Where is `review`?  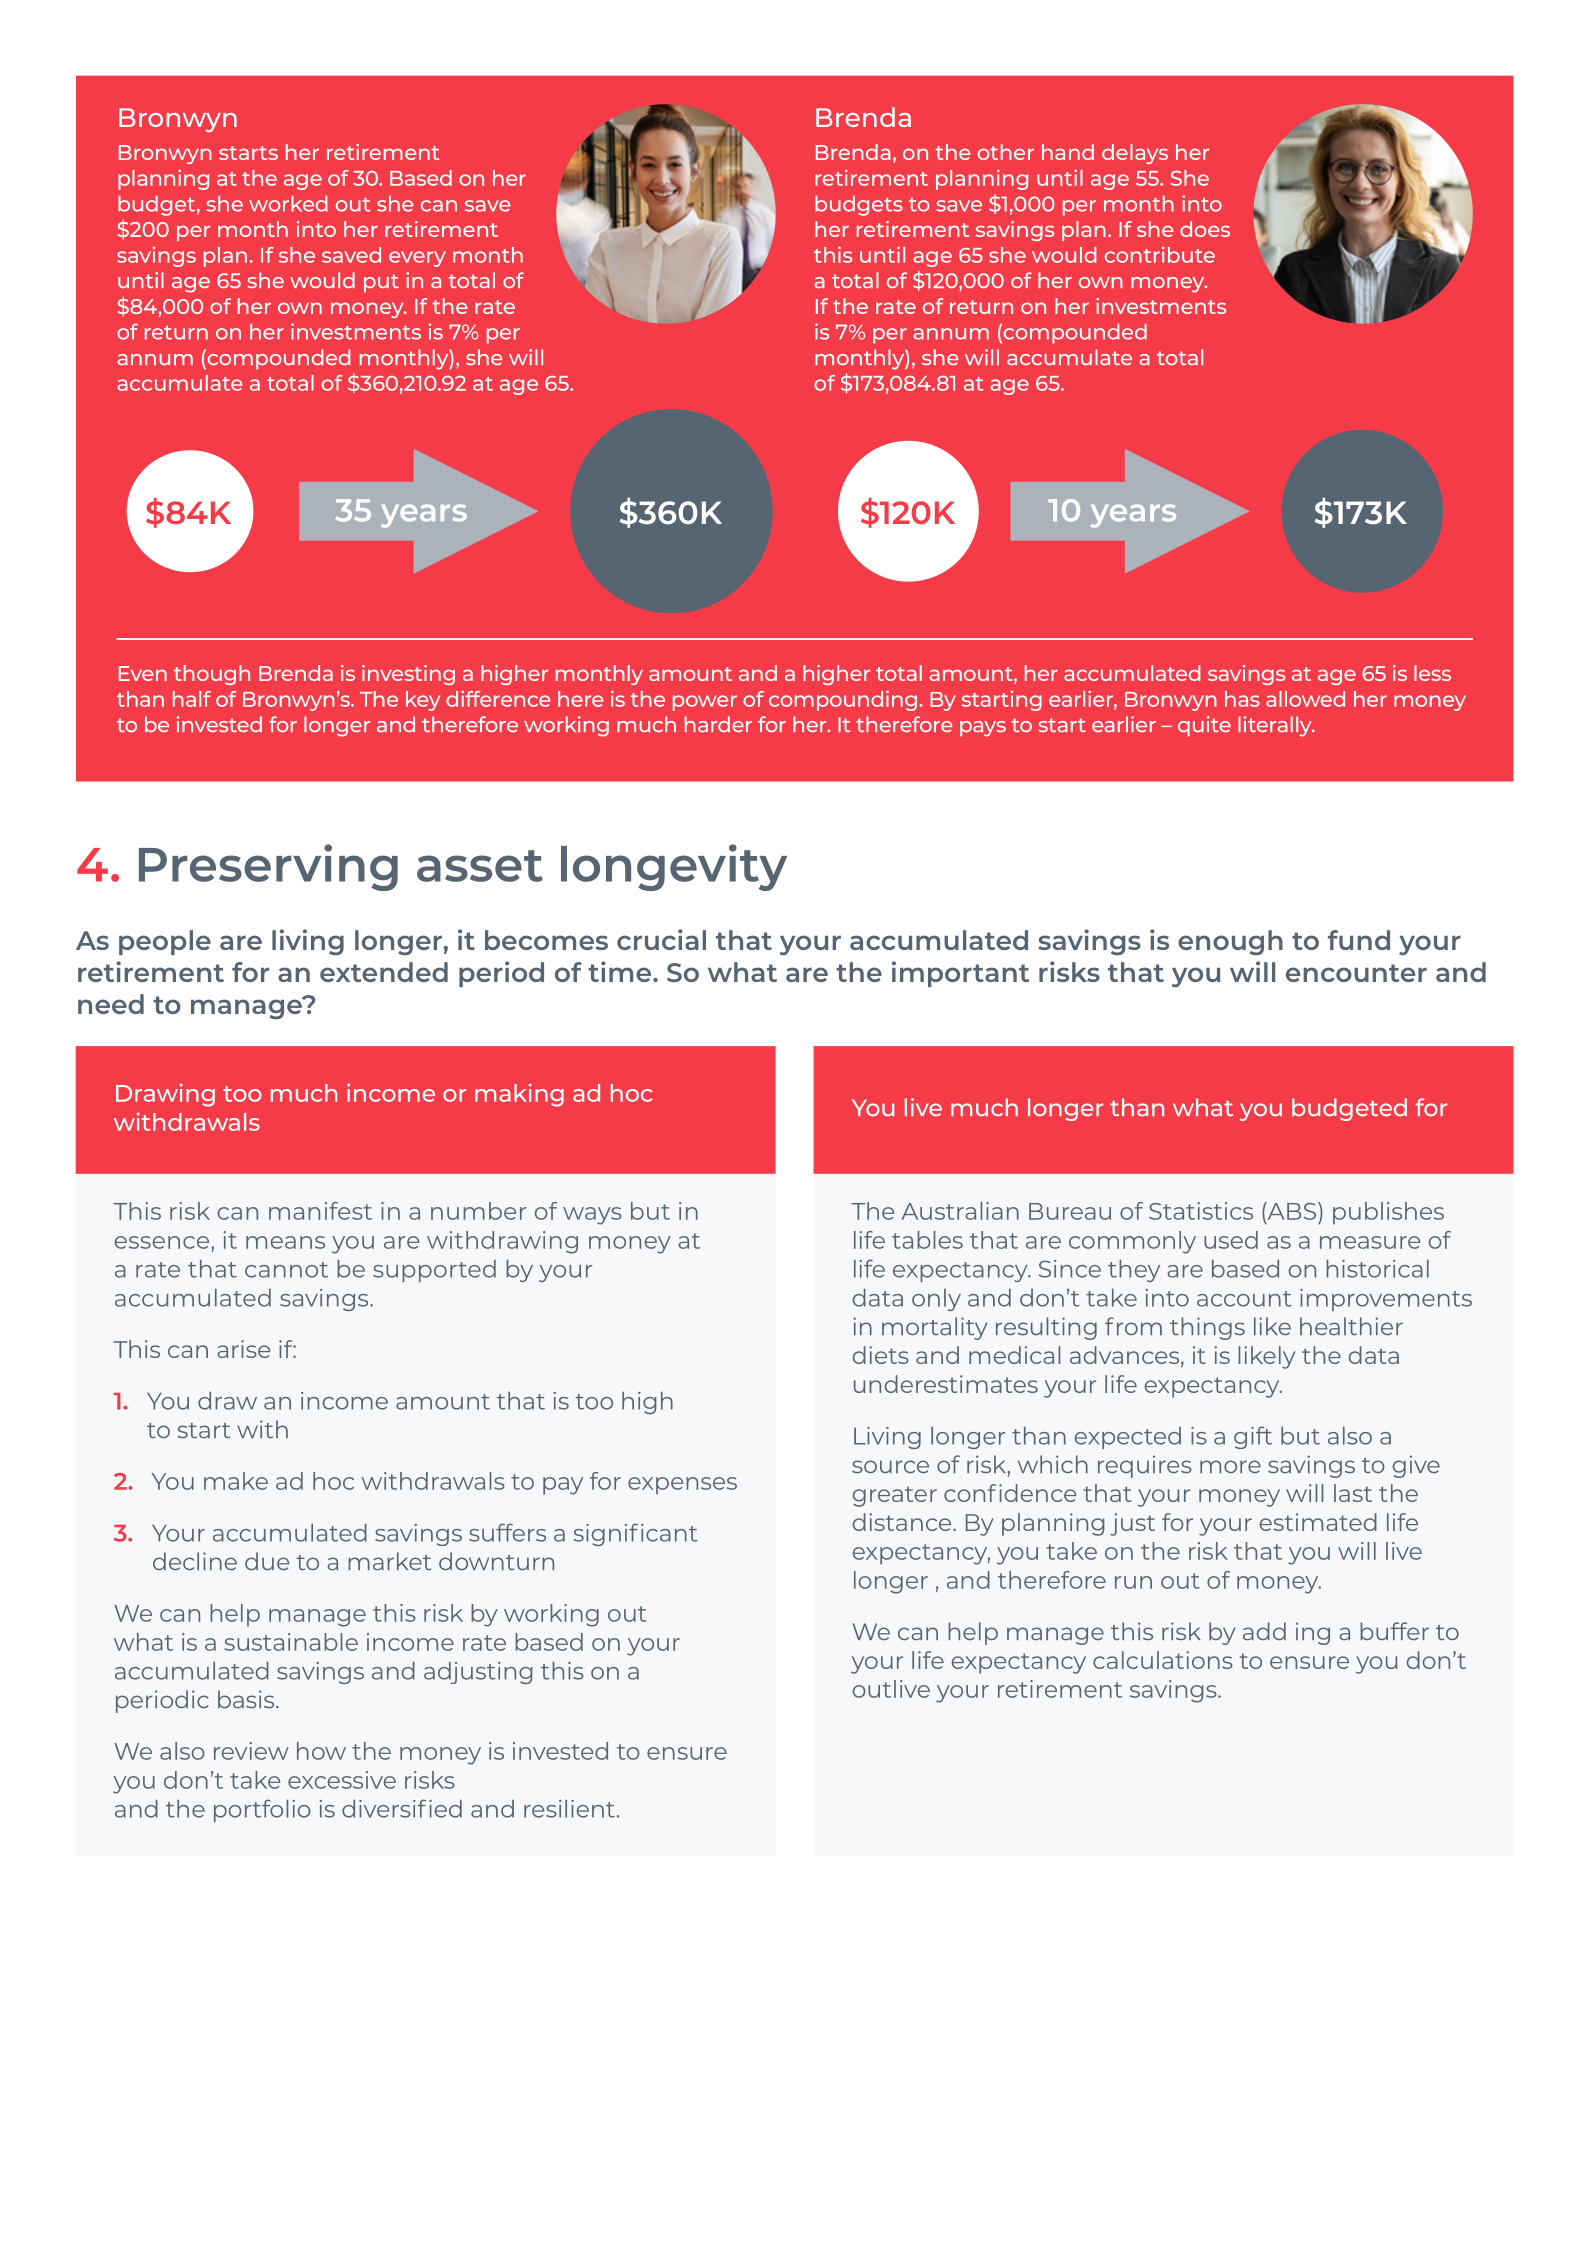
review is located at coordinates (251, 1751).
